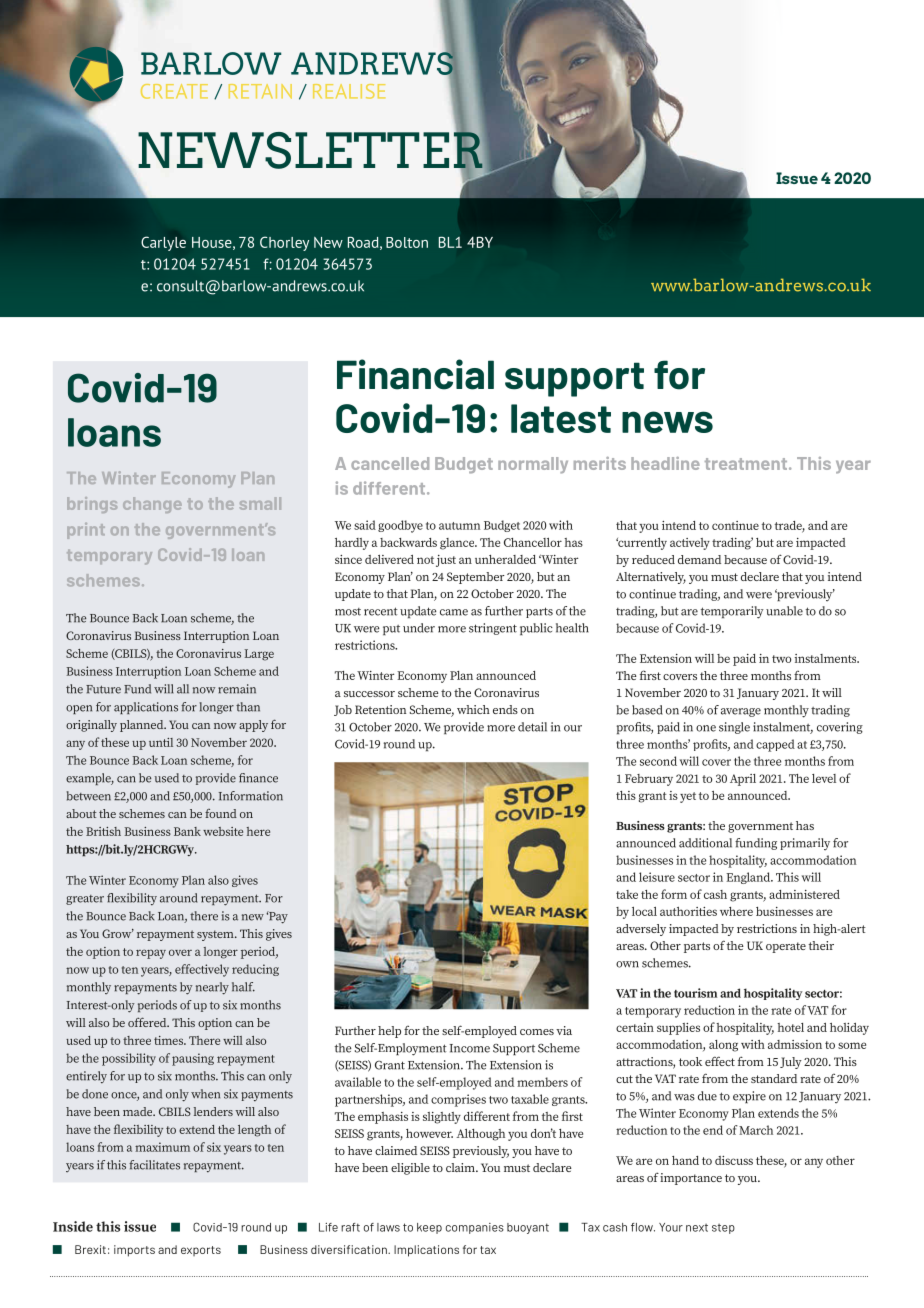 This screenshot has width=924, height=1308. What do you see at coordinates (695, 993) in the screenshot?
I see `tourism` at bounding box center [695, 993].
